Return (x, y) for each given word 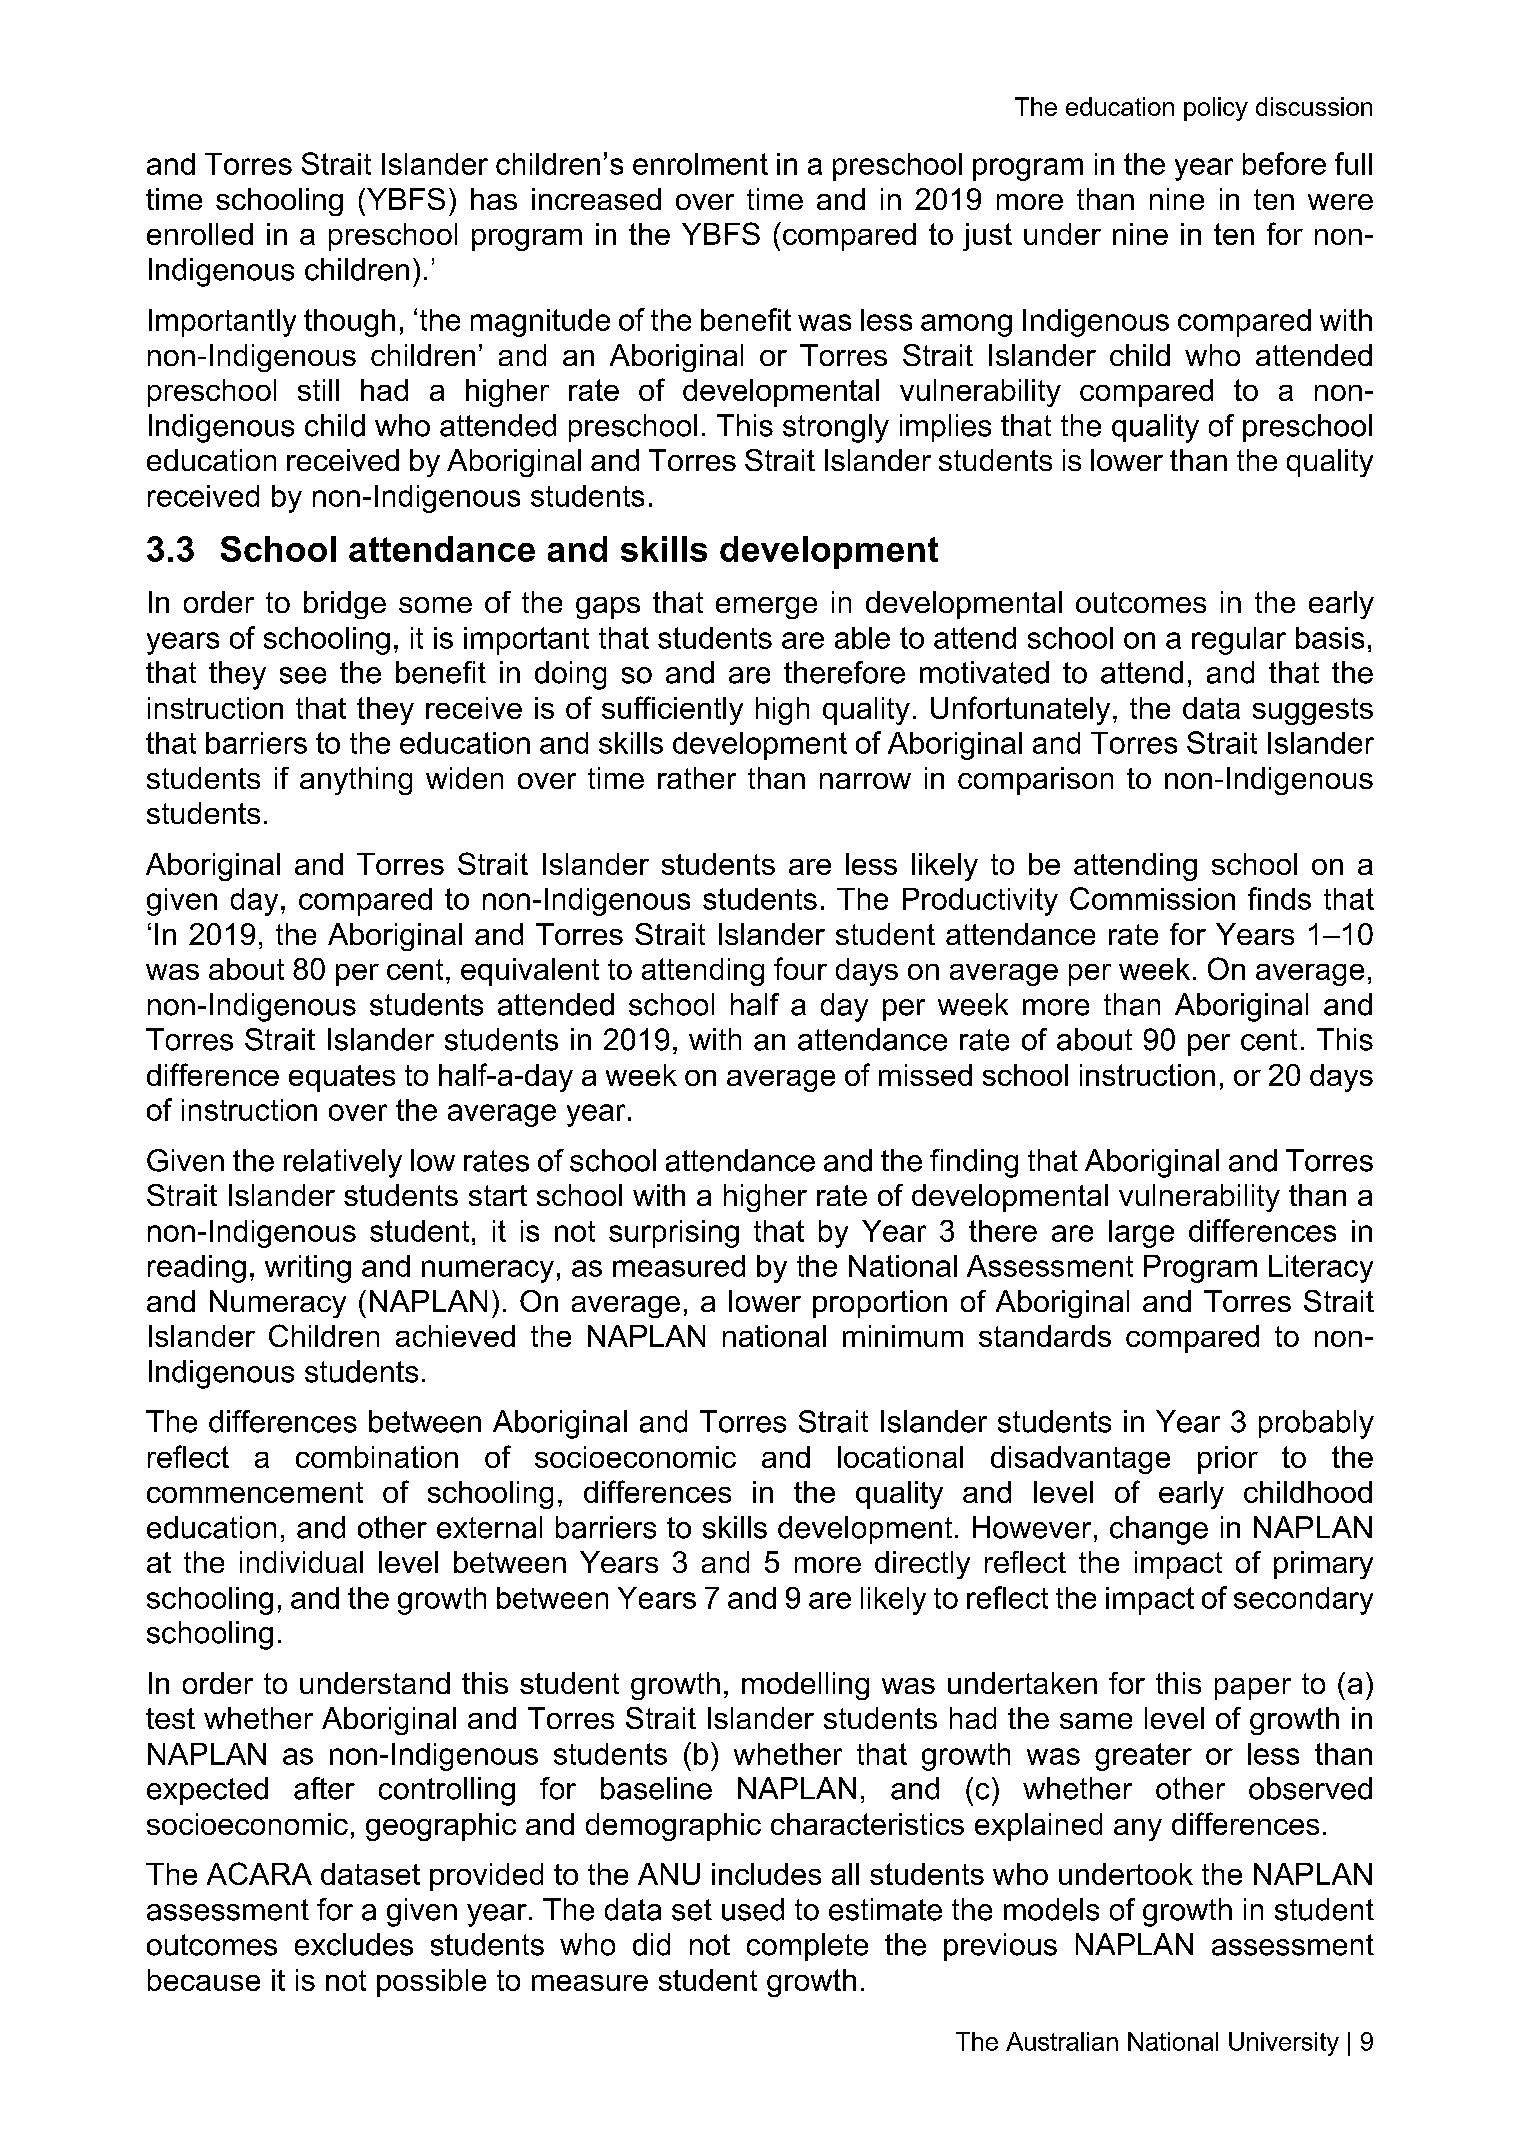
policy (1216, 109)
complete (807, 1947)
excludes (354, 1944)
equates (342, 1078)
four (800, 968)
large (1141, 1234)
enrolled (200, 234)
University (1284, 2044)
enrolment (700, 164)
